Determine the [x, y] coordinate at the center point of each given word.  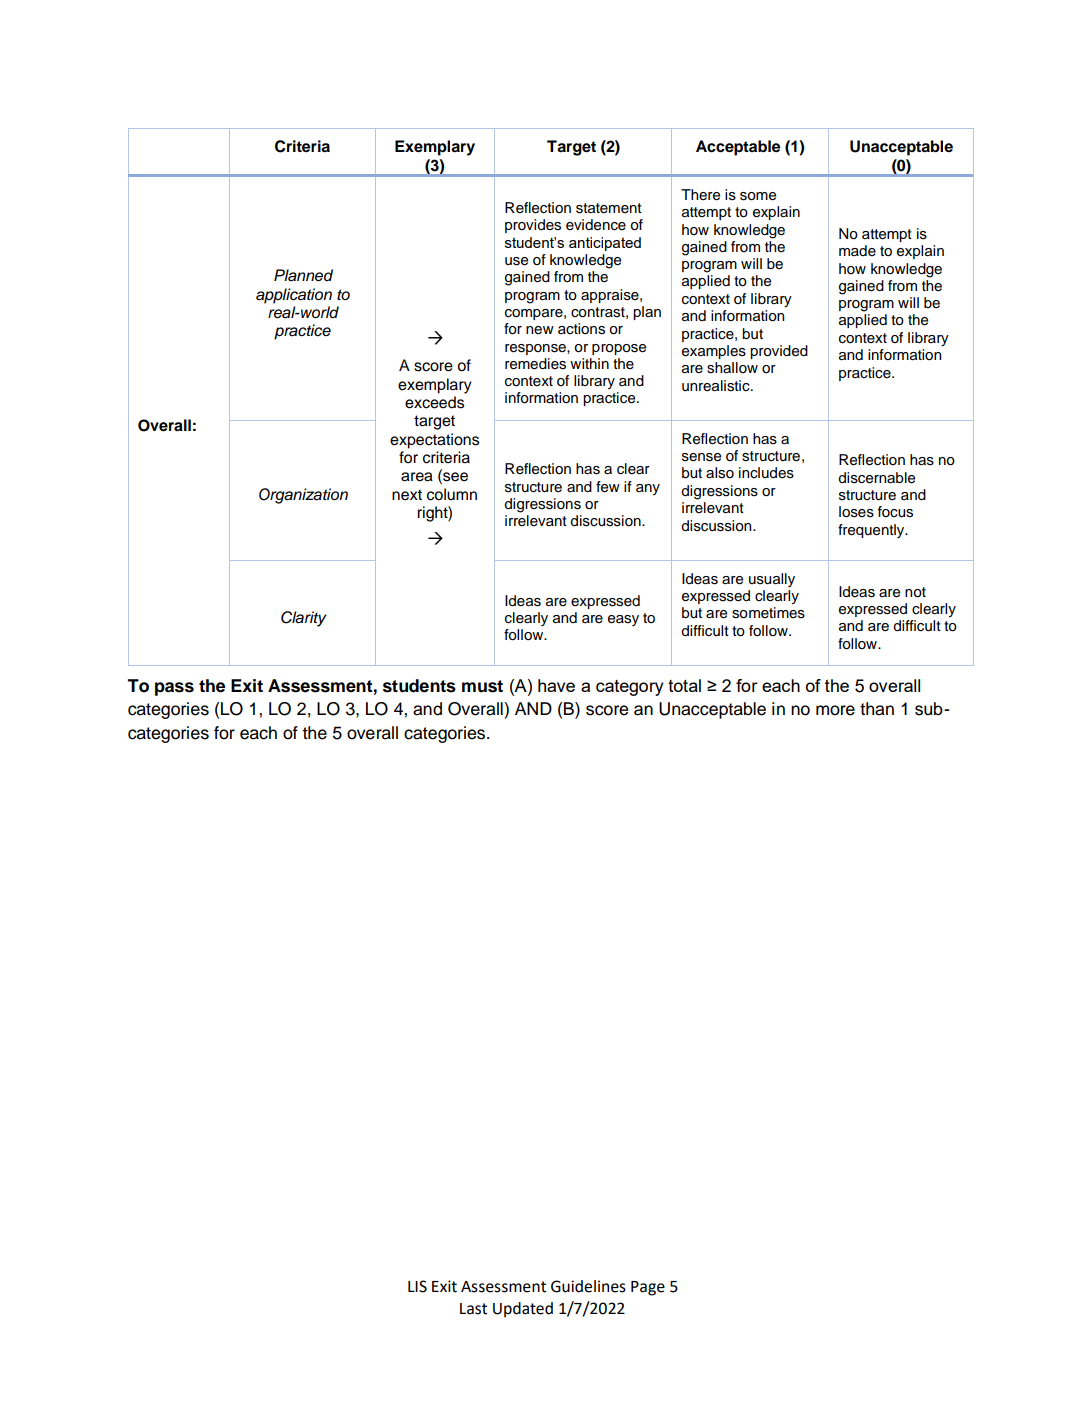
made [857, 251]
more [835, 710]
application [294, 296]
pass [174, 689]
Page [648, 1288]
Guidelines [588, 1286]
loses [856, 512]
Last [473, 1309]
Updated [523, 1310]
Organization [303, 496]
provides [533, 226]
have [556, 685]
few [608, 487]
